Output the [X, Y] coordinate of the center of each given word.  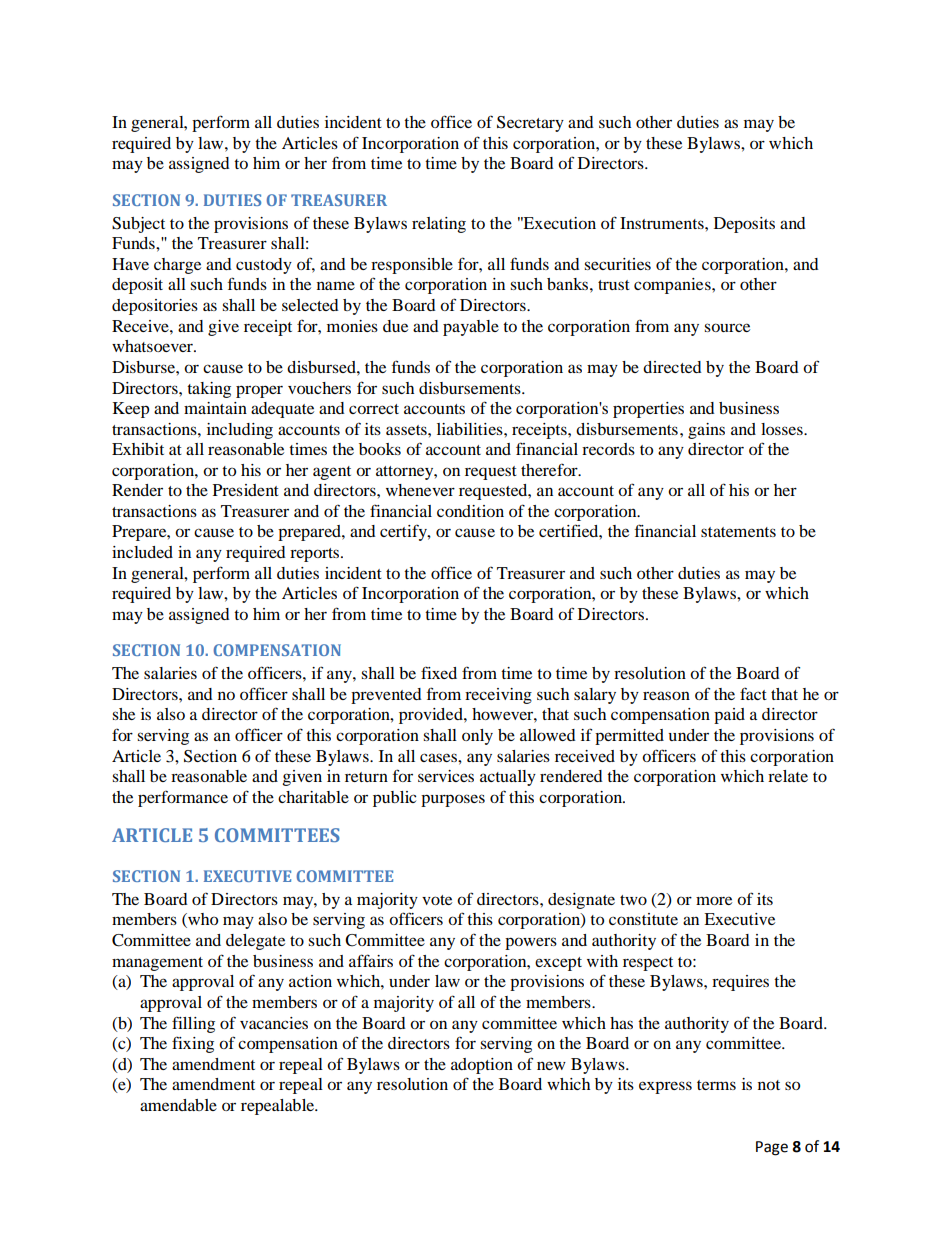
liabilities [471, 429]
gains [706, 431]
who [202, 920]
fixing [193, 1044]
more [714, 900]
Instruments [663, 223]
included [142, 552]
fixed [439, 672]
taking [209, 390]
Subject [138, 225]
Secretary [530, 124]
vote [437, 900]
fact [753, 693]
